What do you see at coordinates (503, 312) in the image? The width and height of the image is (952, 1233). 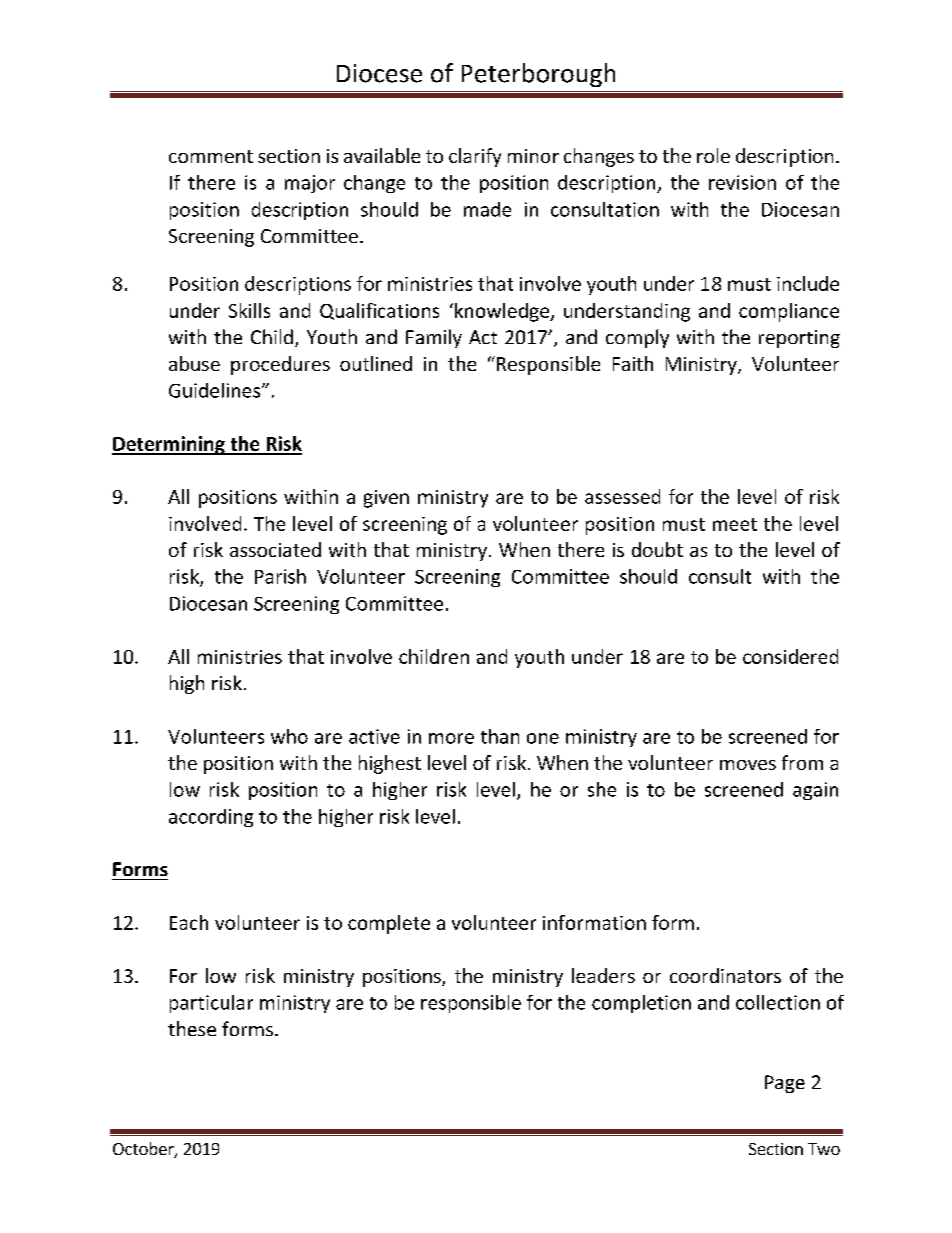 I see `knowledge` at bounding box center [503, 312].
